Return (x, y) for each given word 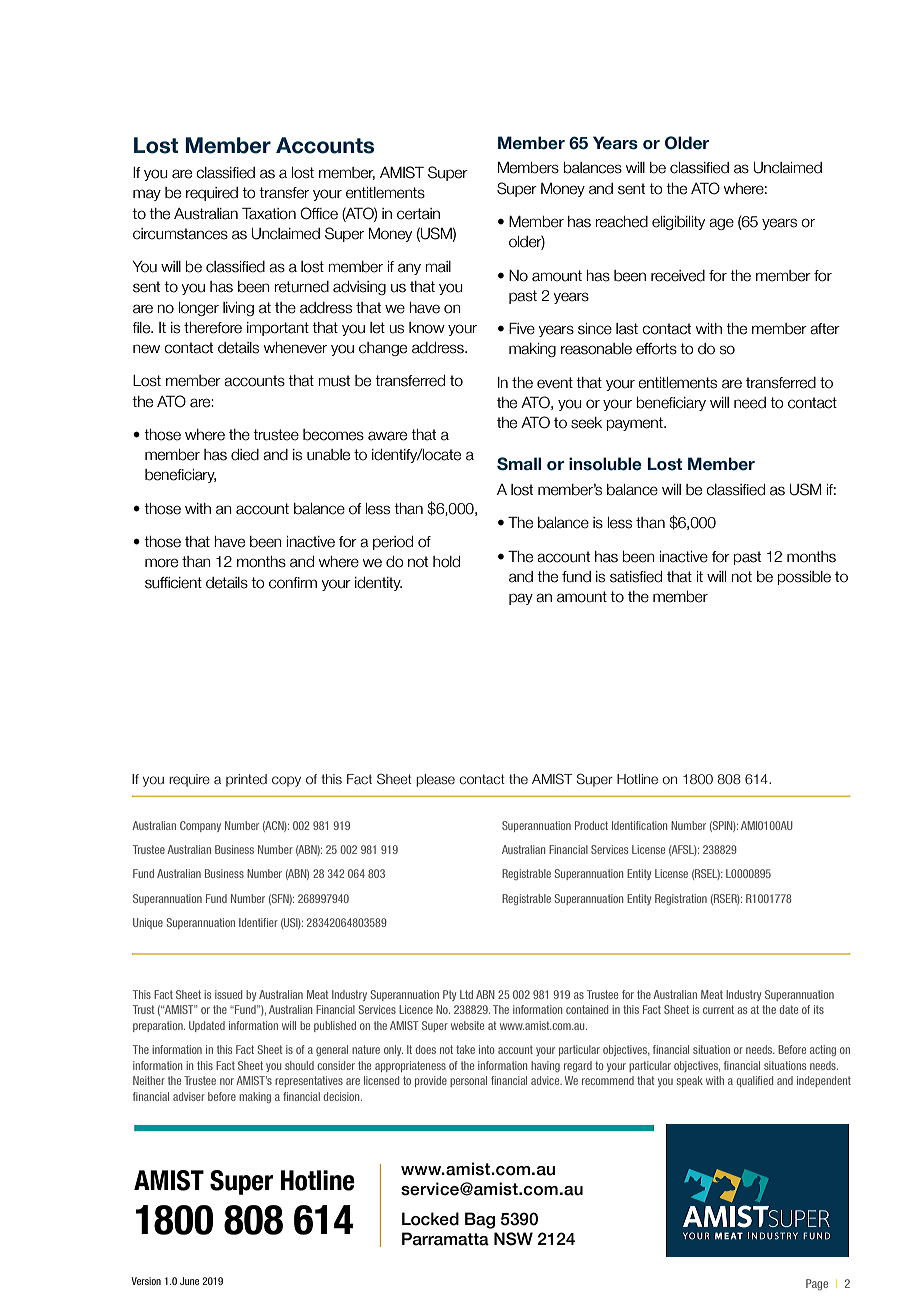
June (189, 1281)
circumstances (180, 234)
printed (246, 780)
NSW (513, 1239)
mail (438, 267)
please (435, 780)
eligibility (678, 223)
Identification (639, 825)
